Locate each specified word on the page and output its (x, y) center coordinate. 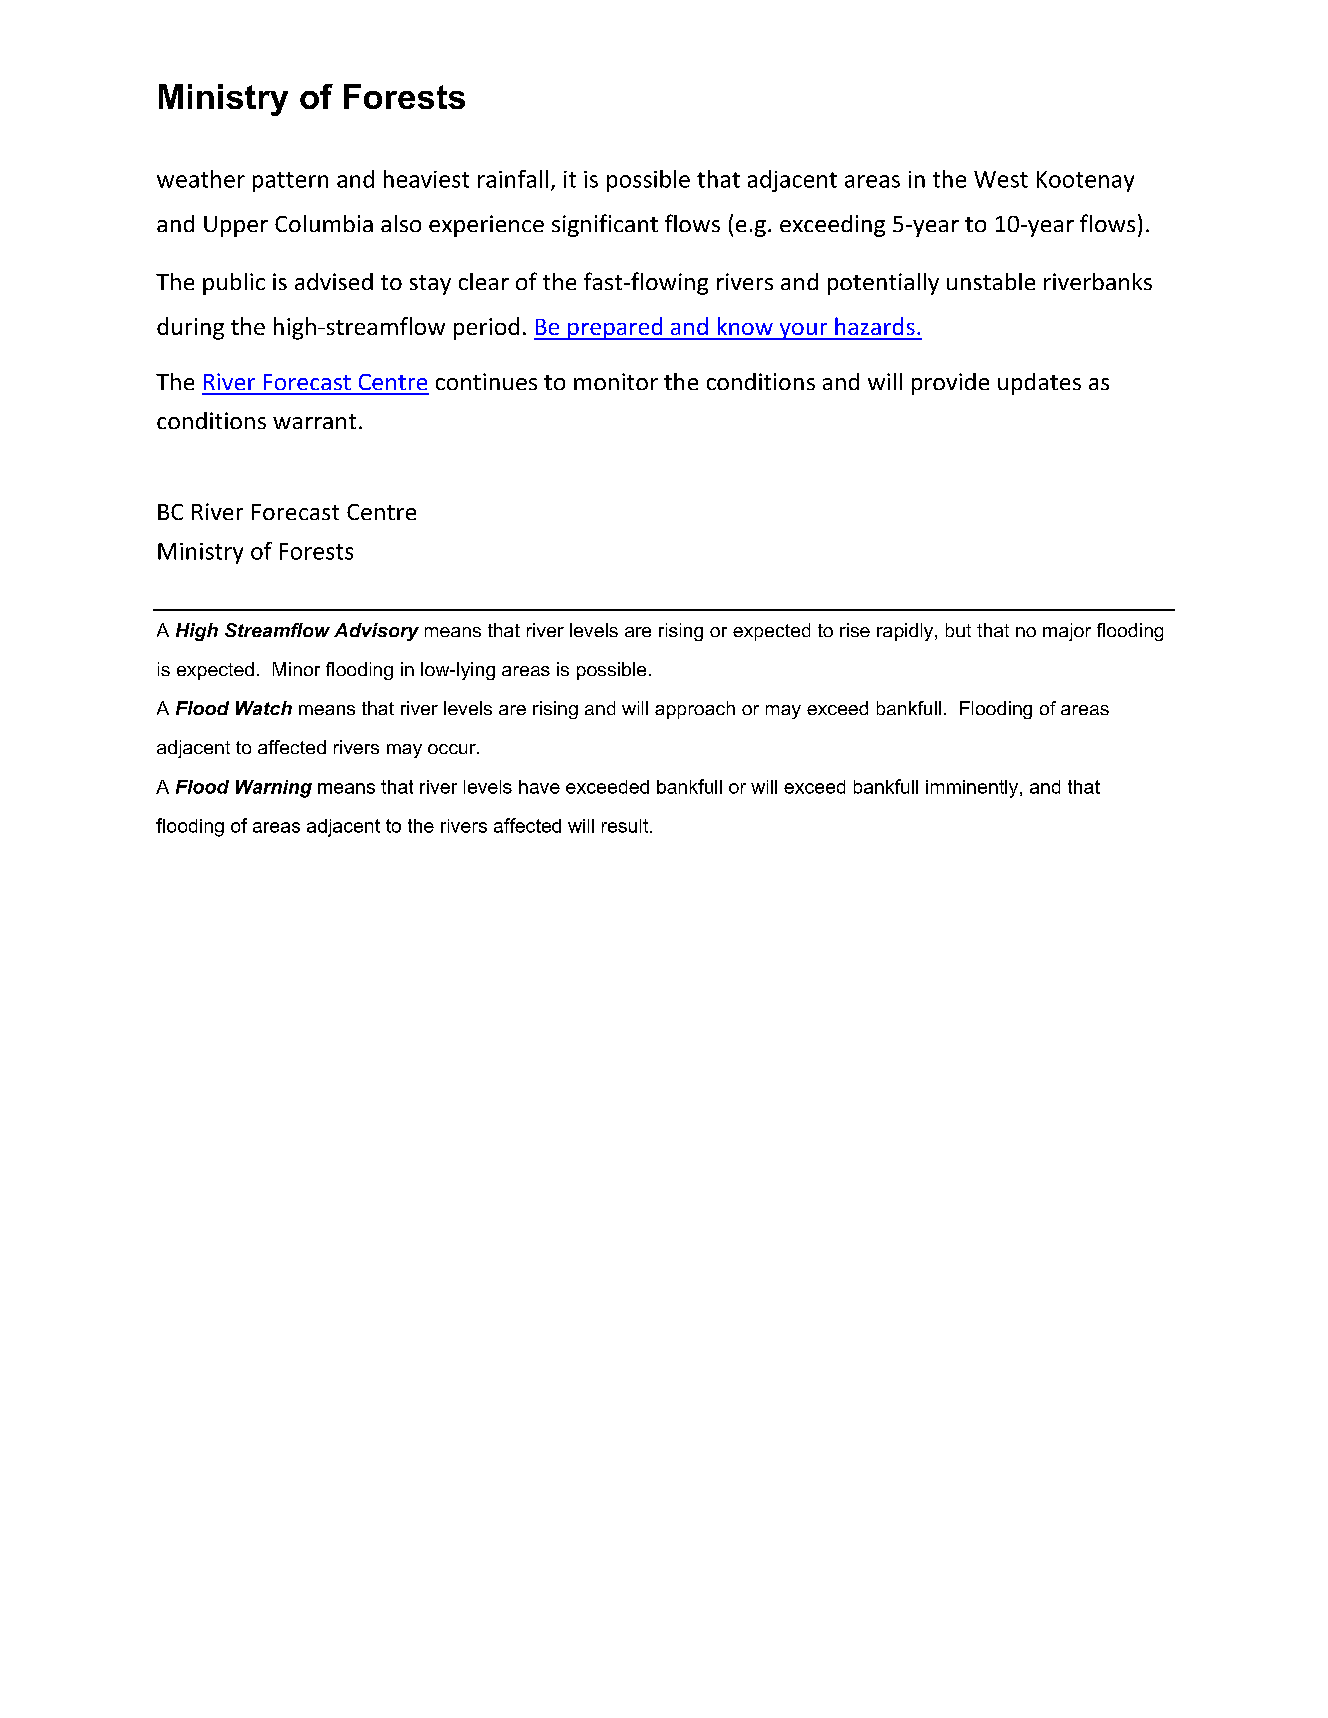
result (626, 826)
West (1001, 179)
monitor (616, 381)
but (958, 630)
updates (1039, 384)
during (190, 328)
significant (605, 225)
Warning (274, 789)
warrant (314, 421)
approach (695, 710)
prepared (615, 328)
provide (950, 384)
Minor (296, 669)
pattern (290, 182)
